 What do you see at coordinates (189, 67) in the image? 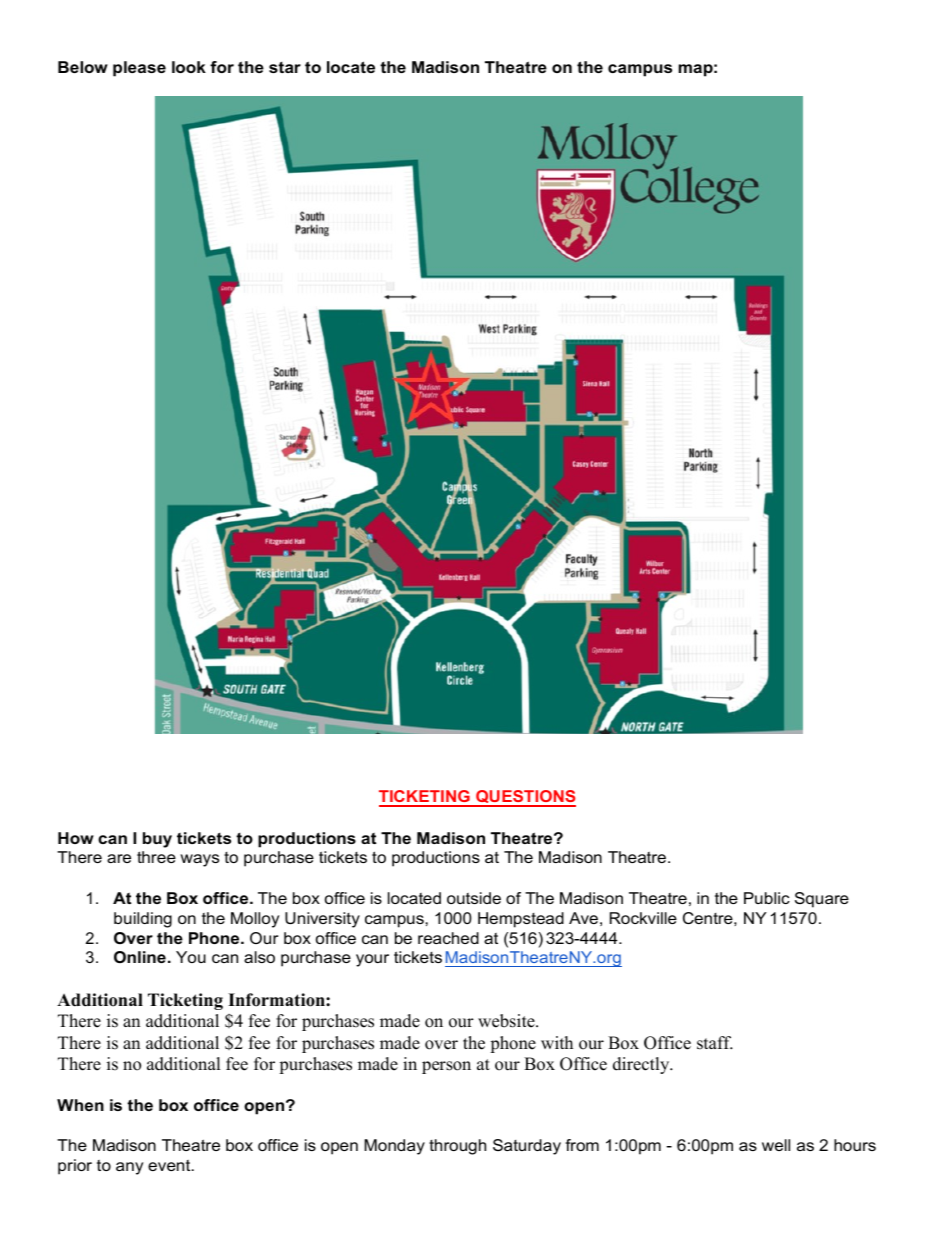
I see `look` at bounding box center [189, 67].
